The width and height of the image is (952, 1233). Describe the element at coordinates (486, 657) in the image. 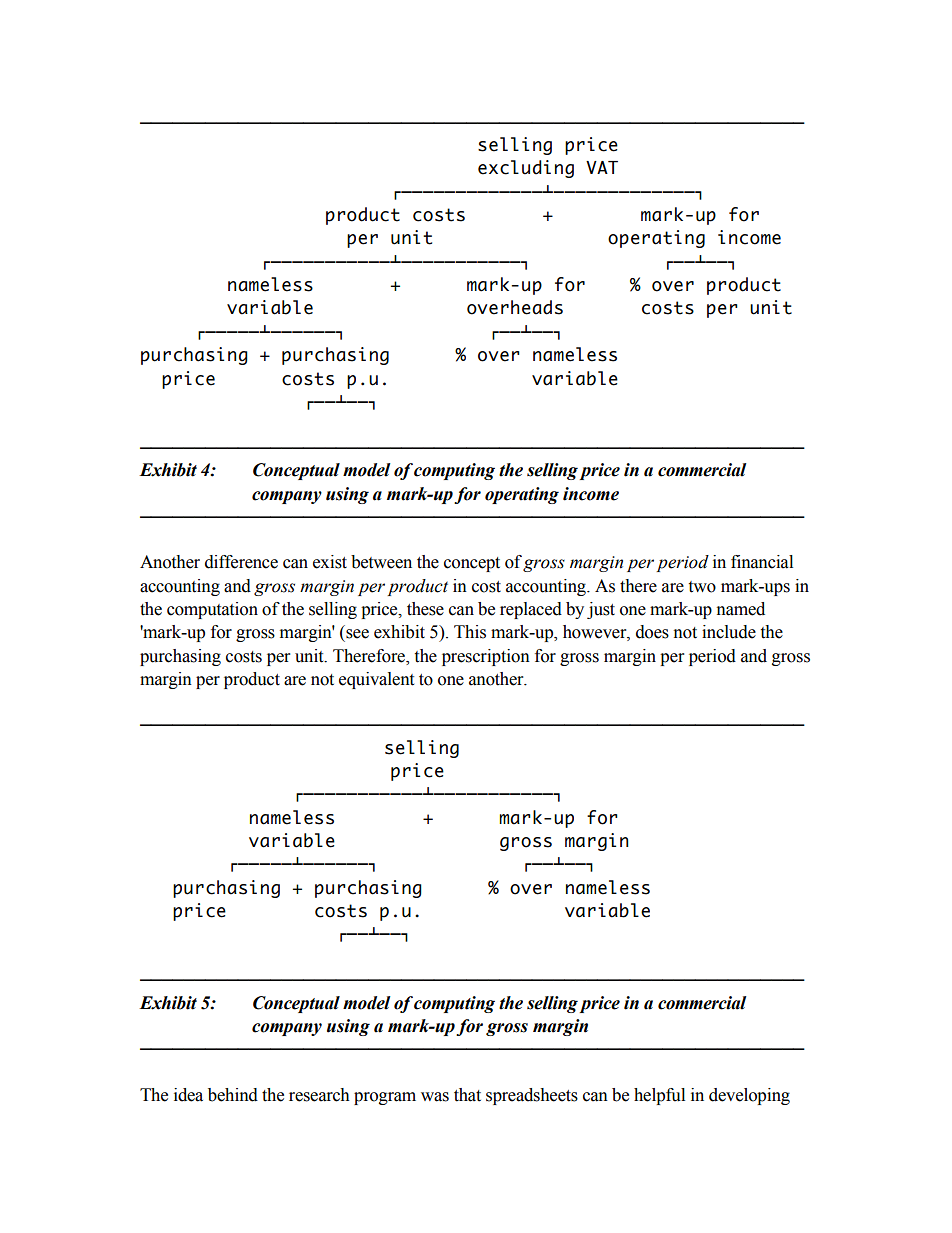

I see `prescription` at that location.
